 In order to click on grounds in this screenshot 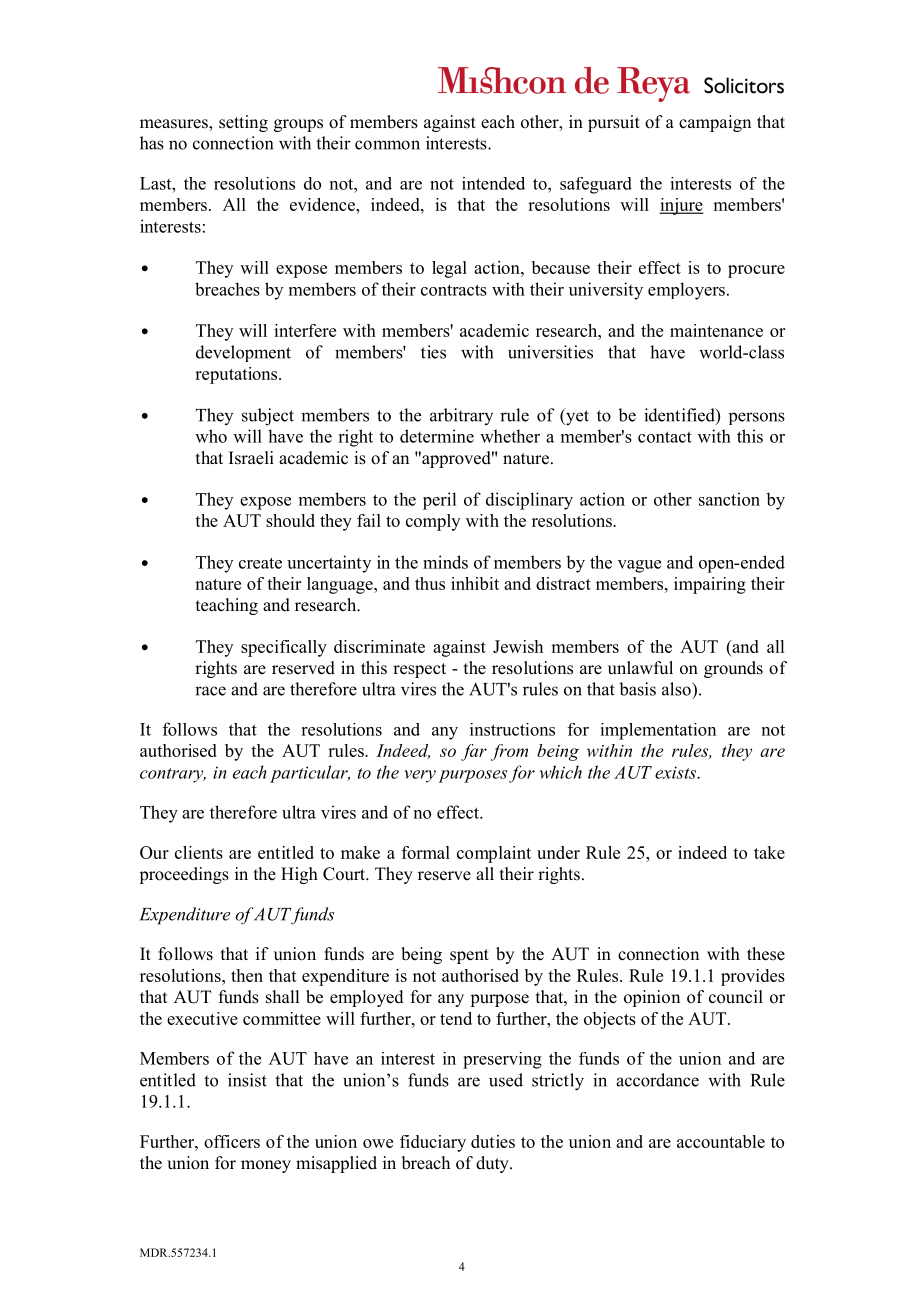, I will do `click(733, 669)`.
